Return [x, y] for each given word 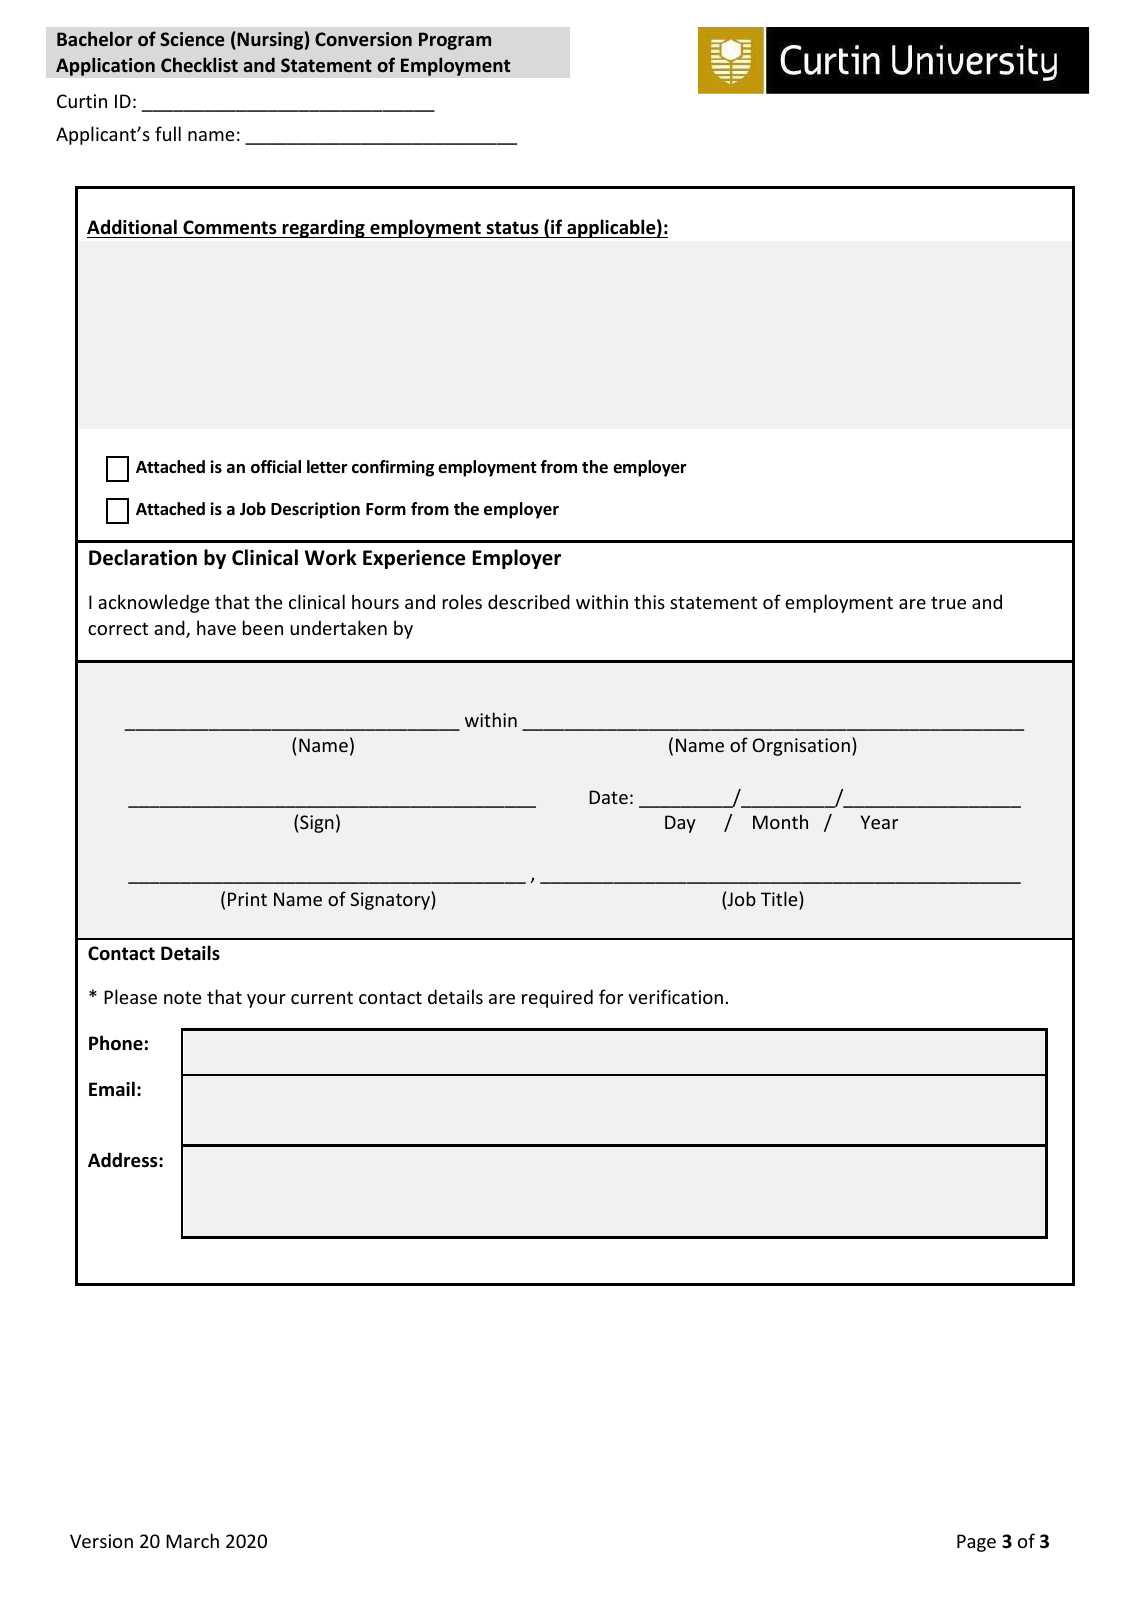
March [192, 1540]
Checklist [199, 64]
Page [976, 1543]
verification [675, 996]
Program [455, 41]
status [512, 228]
